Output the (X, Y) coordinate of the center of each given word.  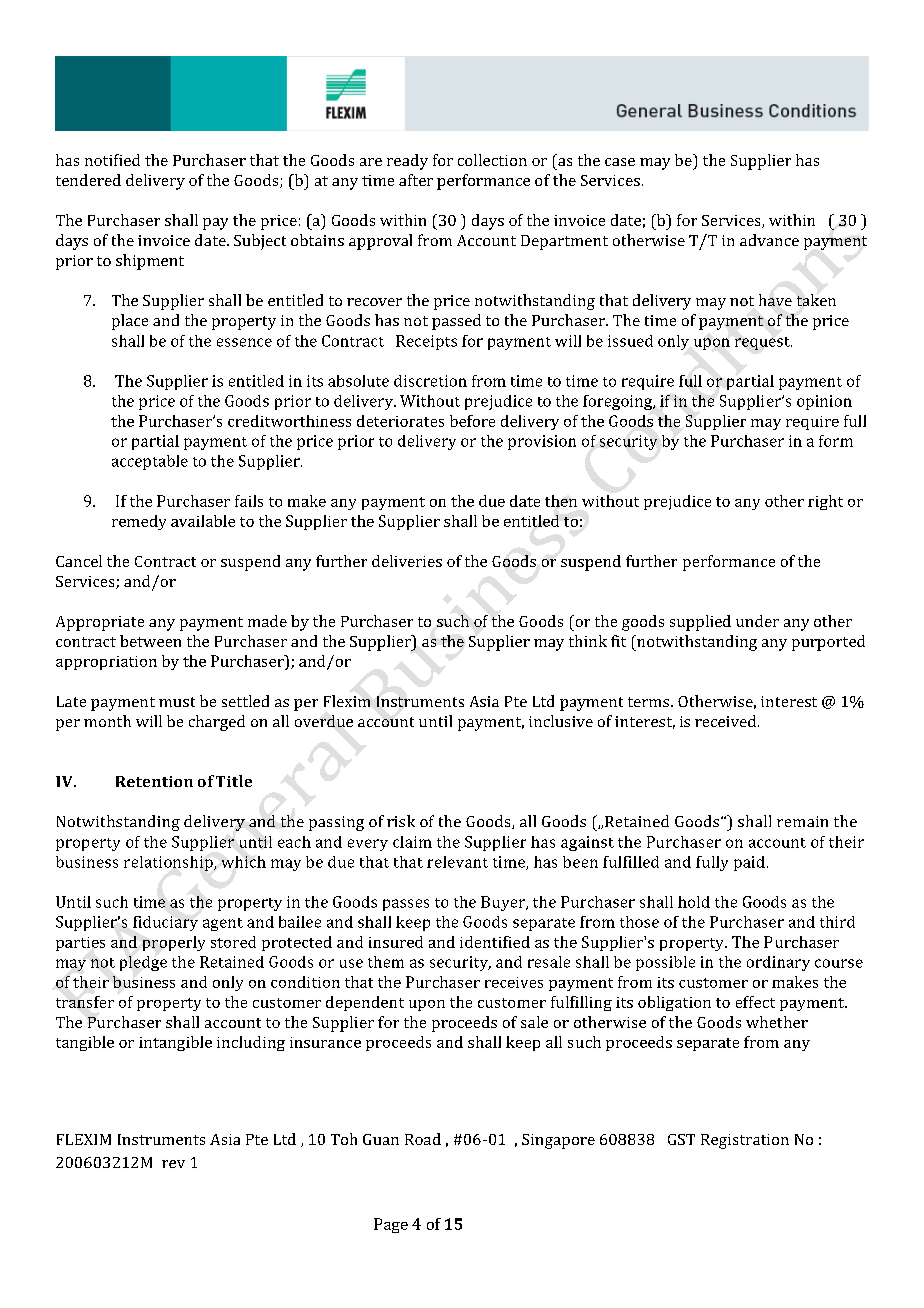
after (416, 180)
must (177, 702)
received (727, 721)
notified (112, 160)
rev (173, 1164)
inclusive (561, 721)
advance (769, 240)
